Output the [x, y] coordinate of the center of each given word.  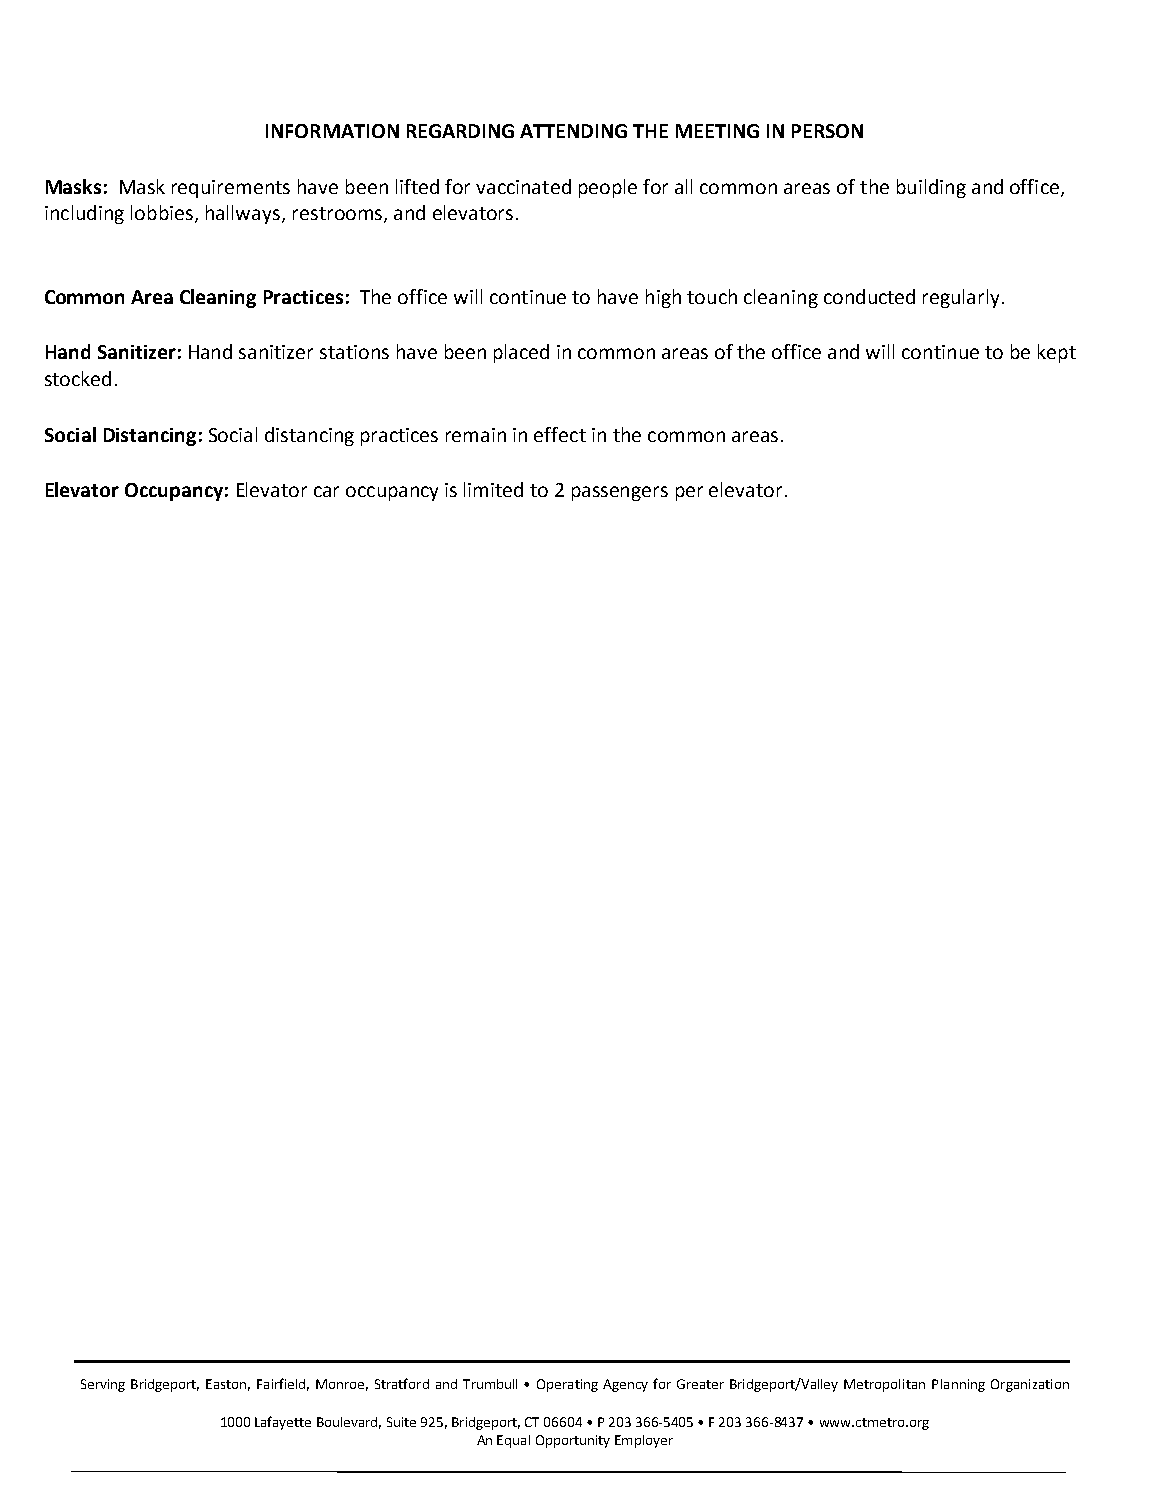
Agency [625, 1385]
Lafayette [283, 1423]
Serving [103, 1385]
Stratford [402, 1383]
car [326, 491]
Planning [958, 1385]
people [608, 188]
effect [560, 434]
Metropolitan [884, 1385]
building [931, 188]
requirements [231, 189]
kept [1057, 353]
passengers [620, 493]
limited [493, 489]
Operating [567, 1385]
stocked [78, 378]
